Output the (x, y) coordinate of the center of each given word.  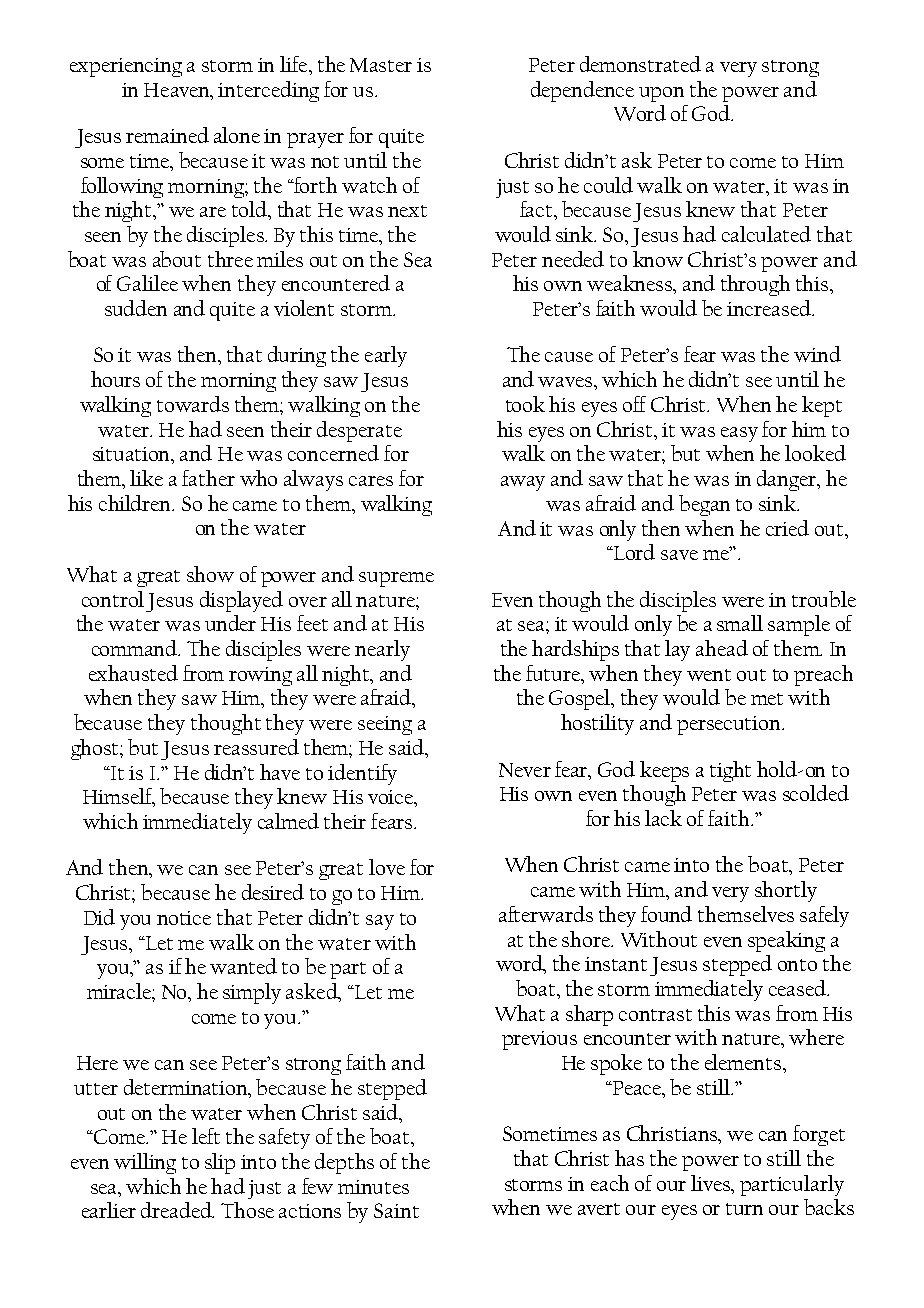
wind (817, 354)
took (525, 404)
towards (193, 404)
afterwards (546, 914)
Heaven (178, 90)
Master (381, 65)
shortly (786, 891)
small (740, 623)
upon (661, 94)
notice (184, 918)
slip (220, 1163)
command (136, 648)
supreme (396, 579)
